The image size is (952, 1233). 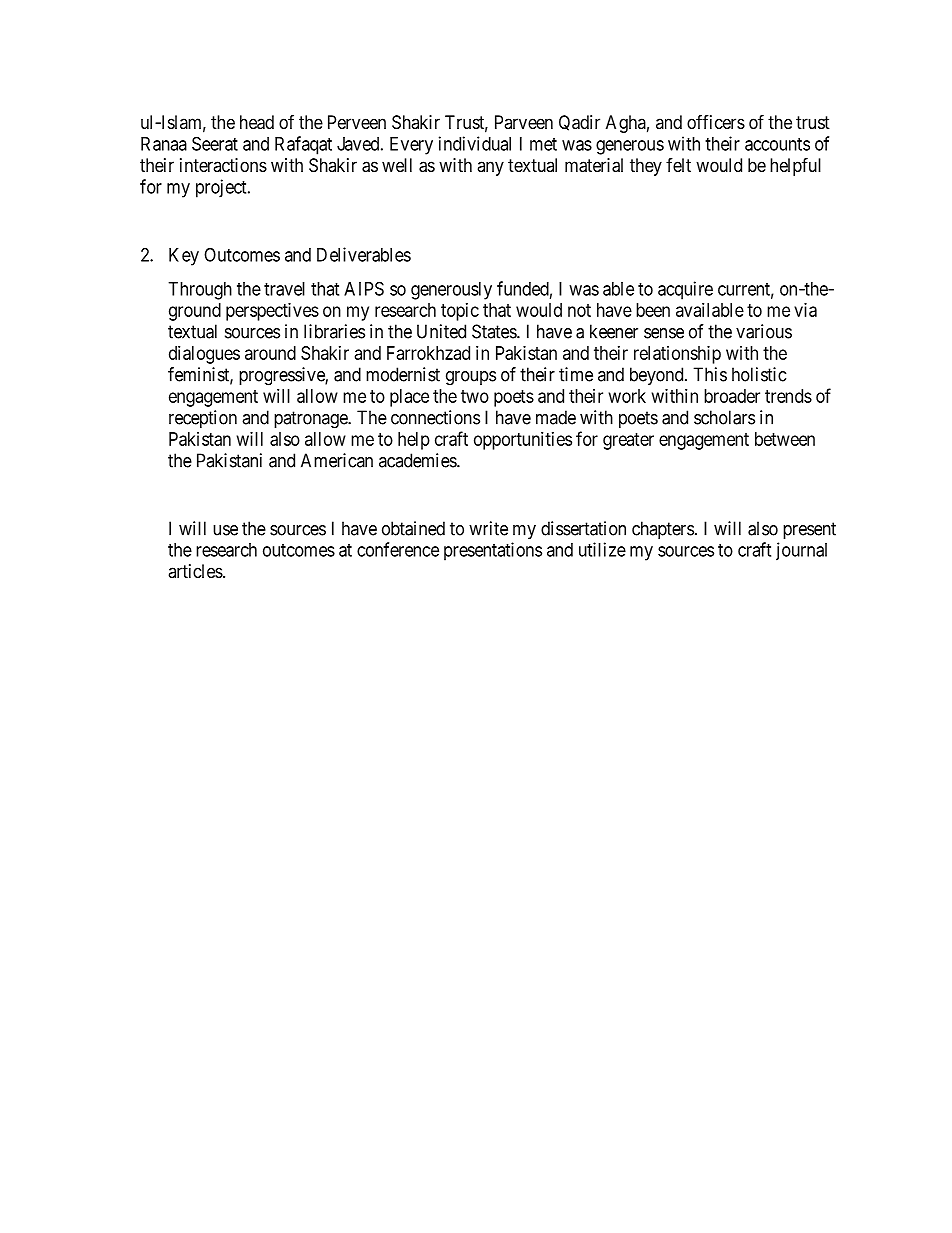 What do you see at coordinates (257, 122) in the screenshot?
I see `head` at bounding box center [257, 122].
